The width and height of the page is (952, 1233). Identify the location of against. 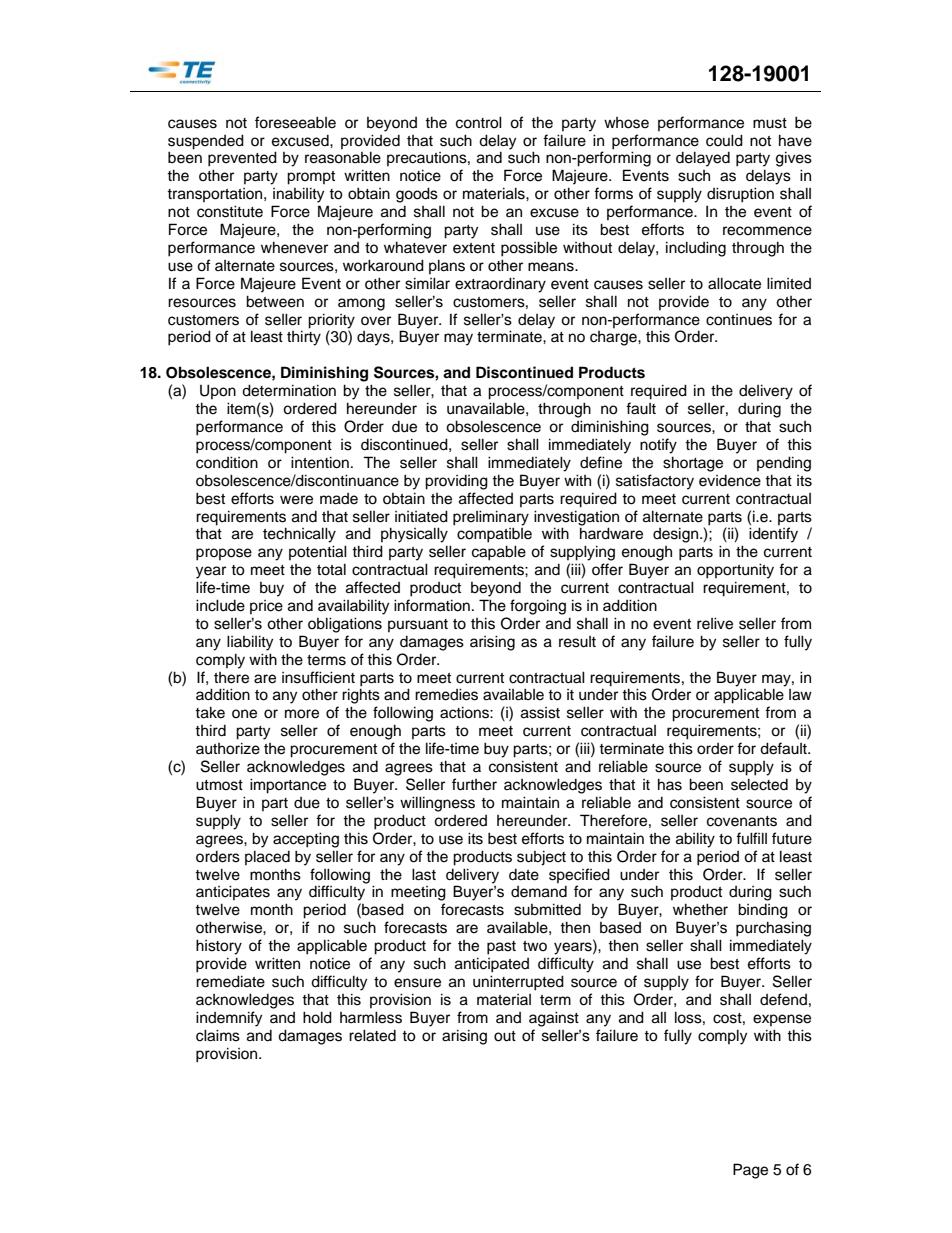
(554, 1019).
